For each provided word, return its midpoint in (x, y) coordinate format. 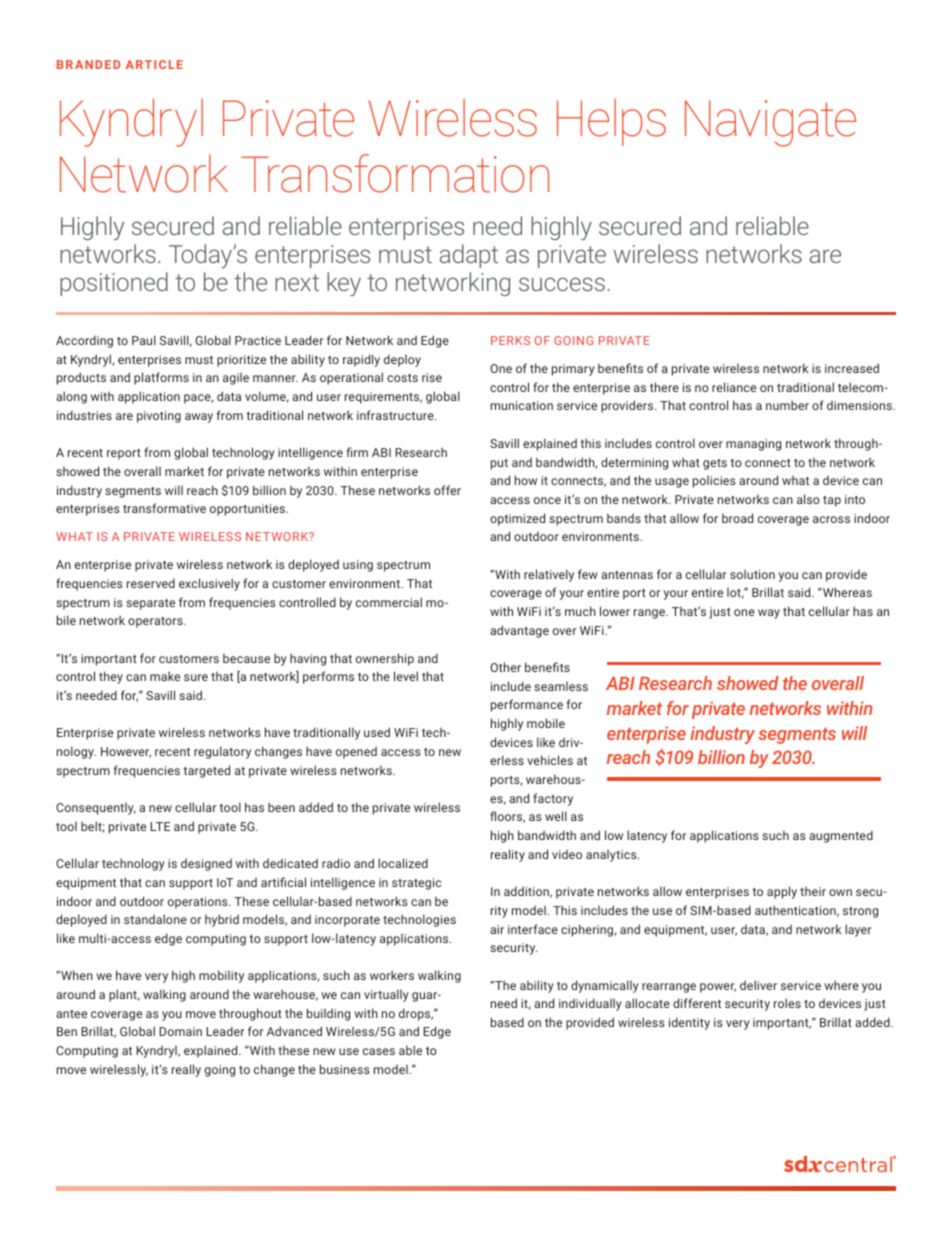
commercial (389, 602)
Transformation (395, 173)
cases (379, 1051)
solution (752, 574)
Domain (180, 1031)
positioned (114, 284)
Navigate (770, 123)
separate (150, 604)
